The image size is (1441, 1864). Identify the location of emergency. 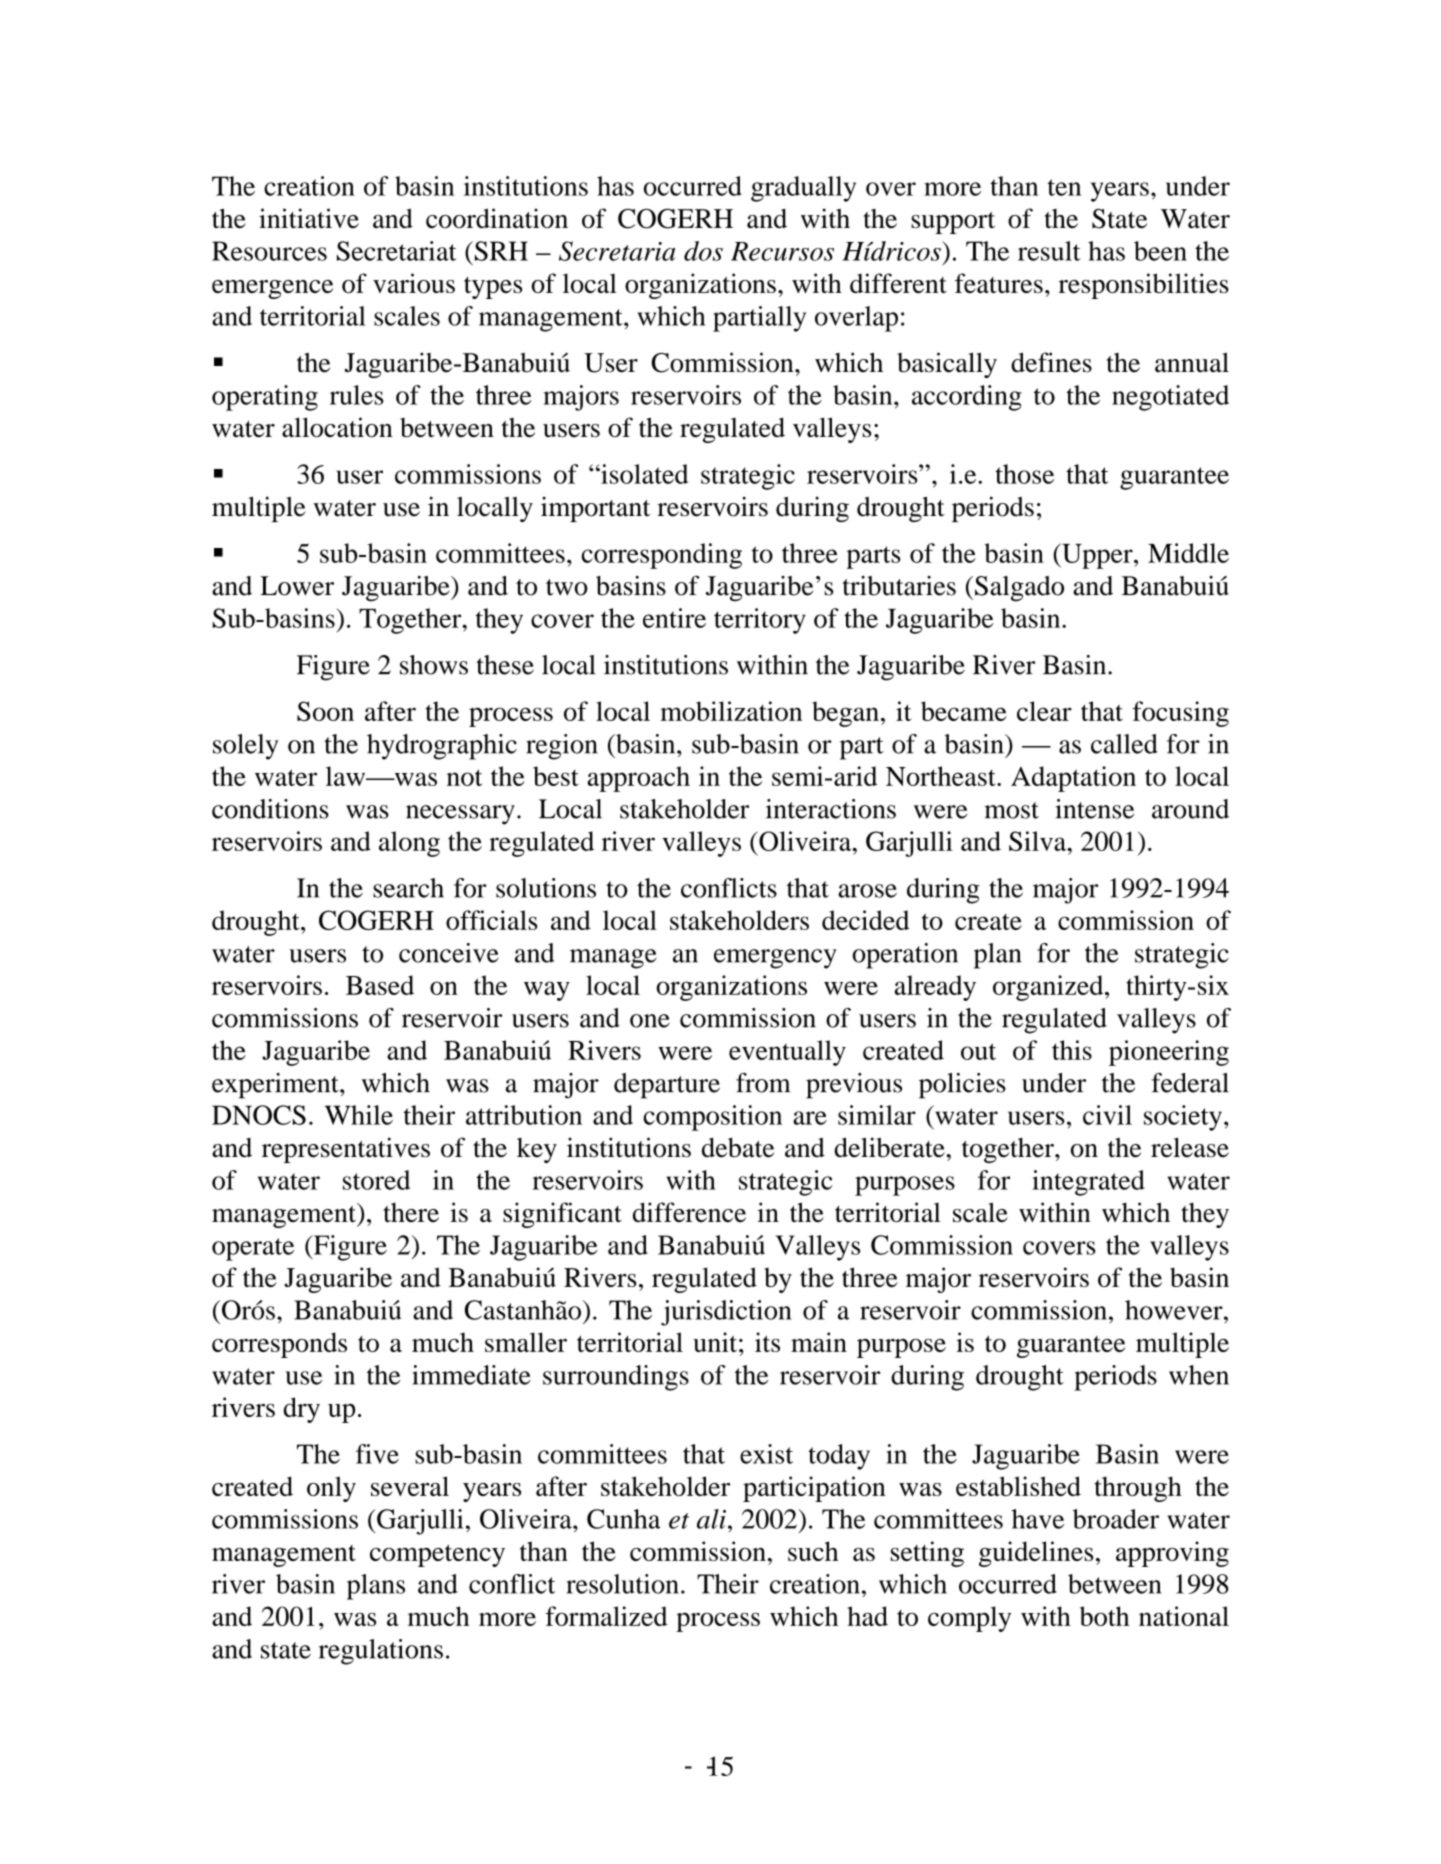
(775, 959).
